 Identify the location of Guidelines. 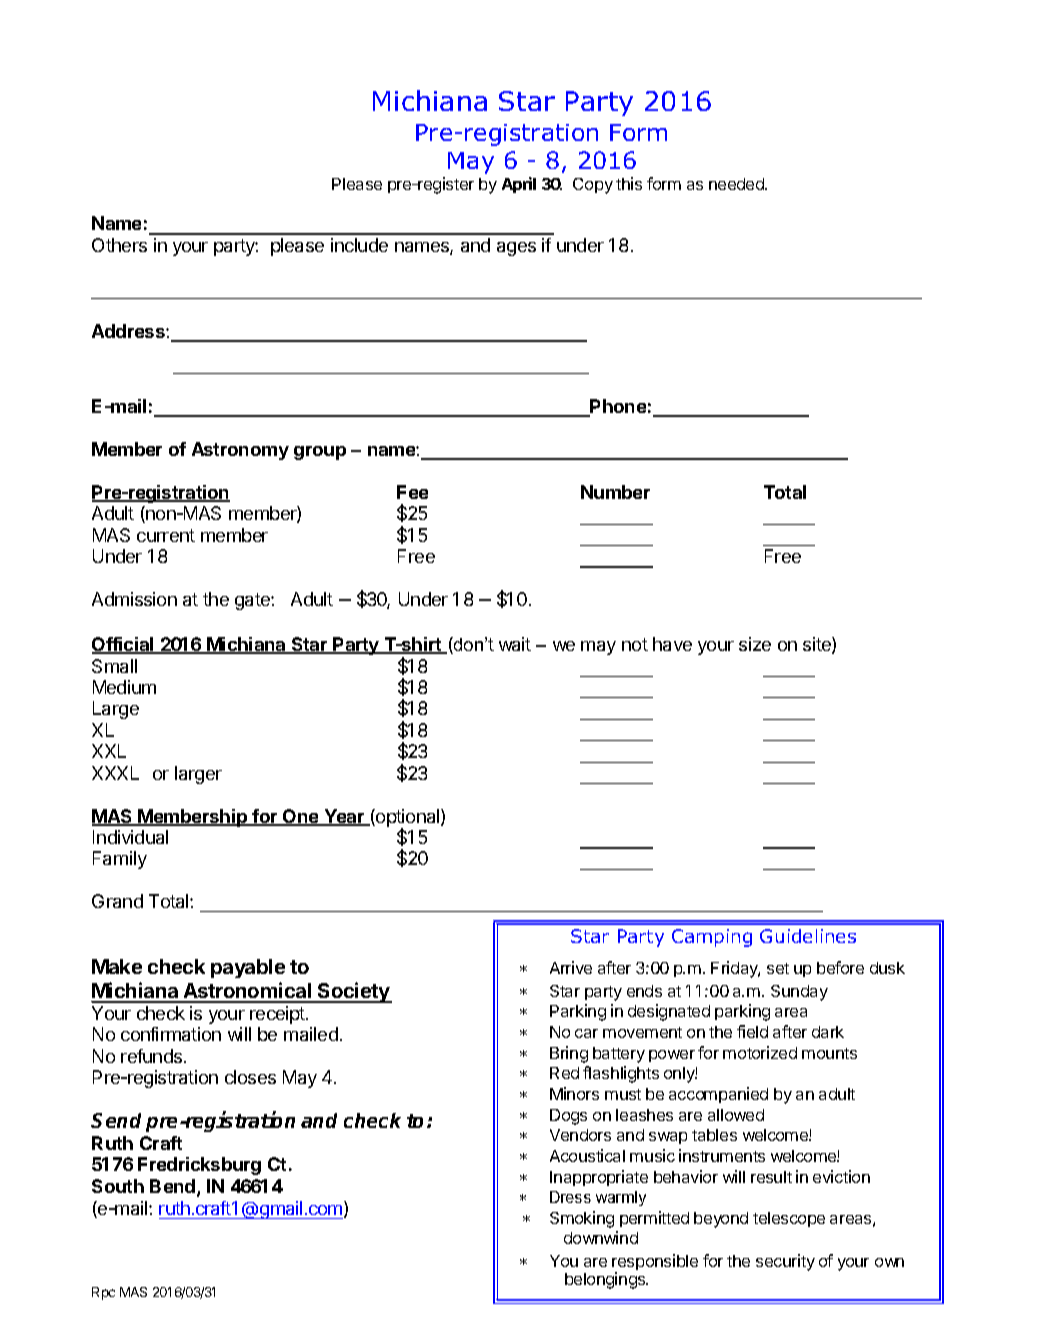
(808, 936).
